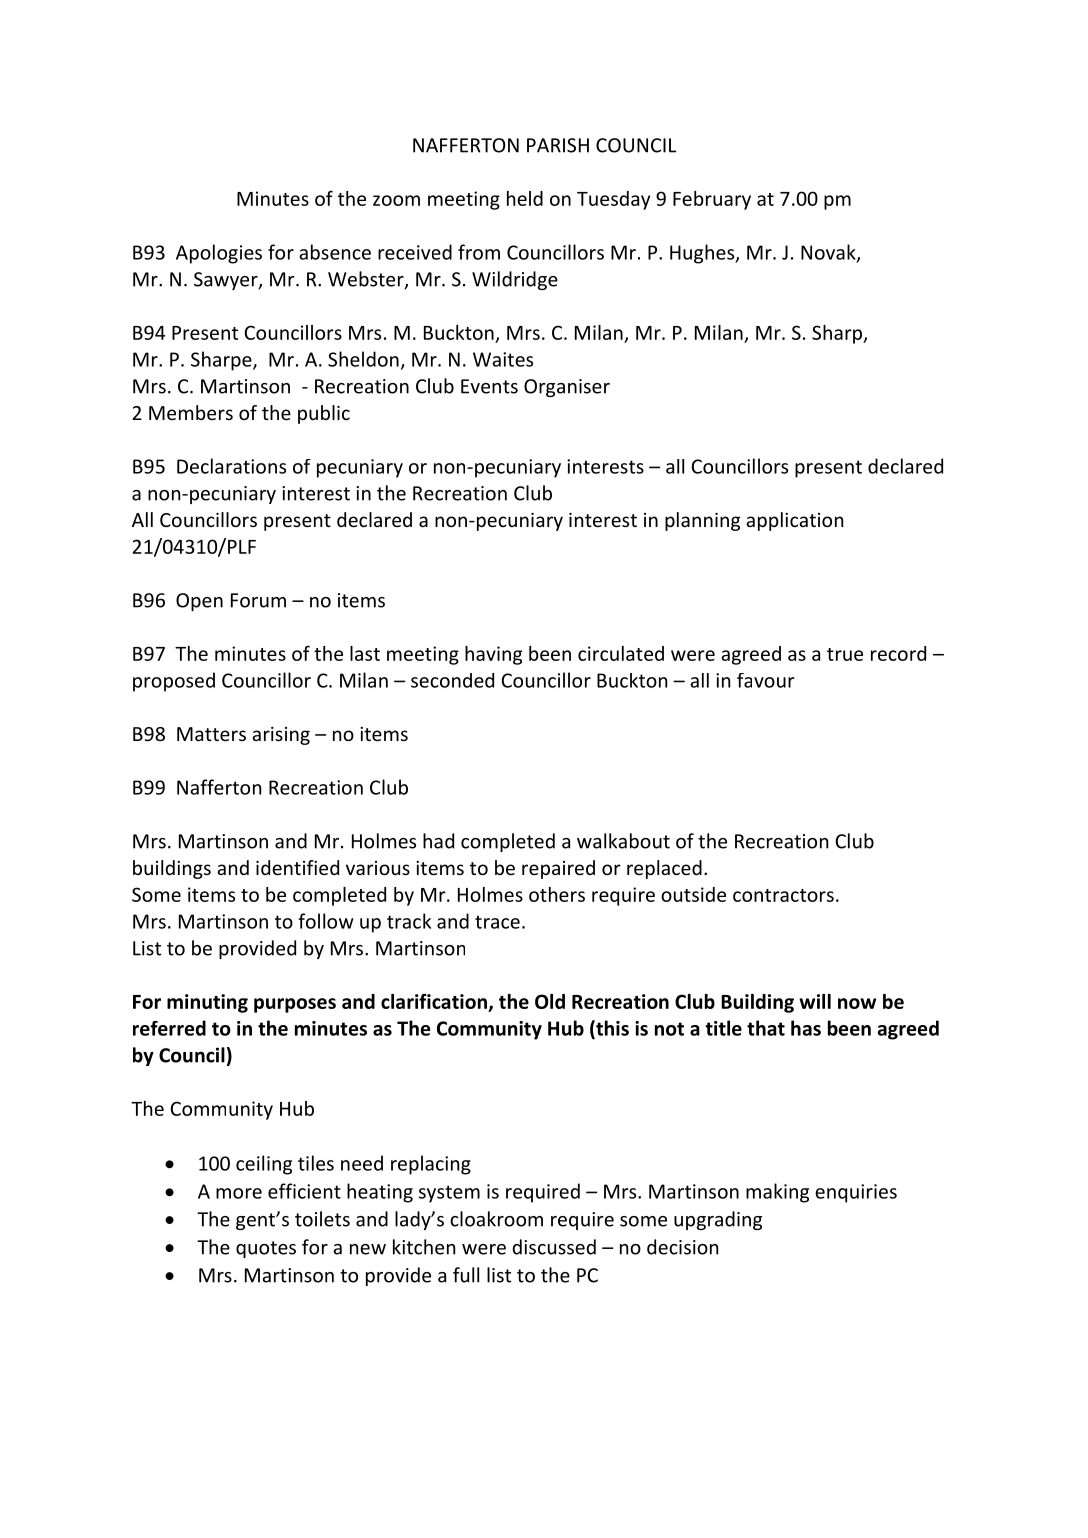 This screenshot has width=1088, height=1538. What do you see at coordinates (266, 1249) in the screenshot?
I see `quotes` at bounding box center [266, 1249].
